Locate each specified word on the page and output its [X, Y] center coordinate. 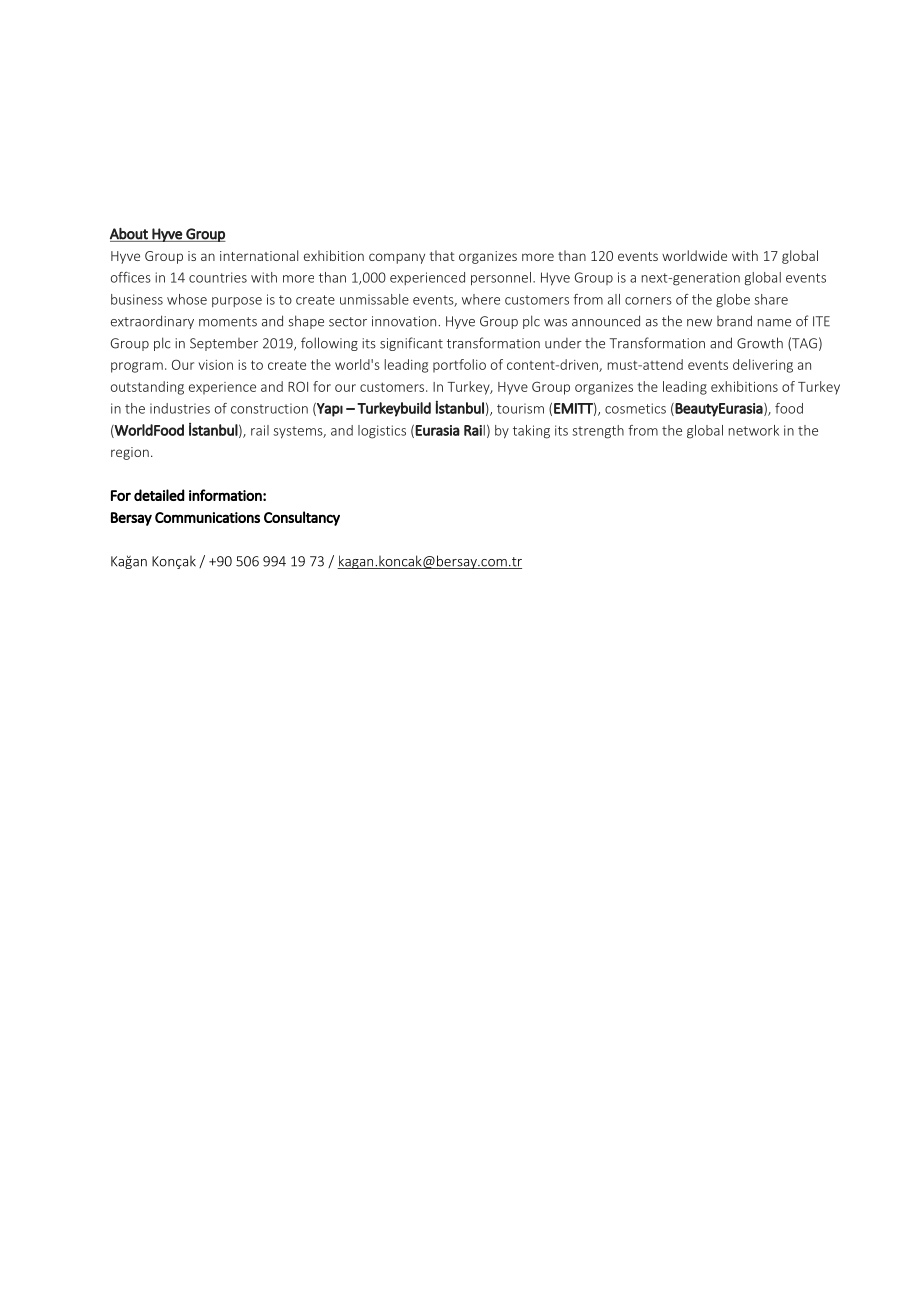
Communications [207, 517]
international [259, 255]
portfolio [459, 366]
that [442, 255]
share [771, 299]
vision [216, 365]
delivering [763, 366]
